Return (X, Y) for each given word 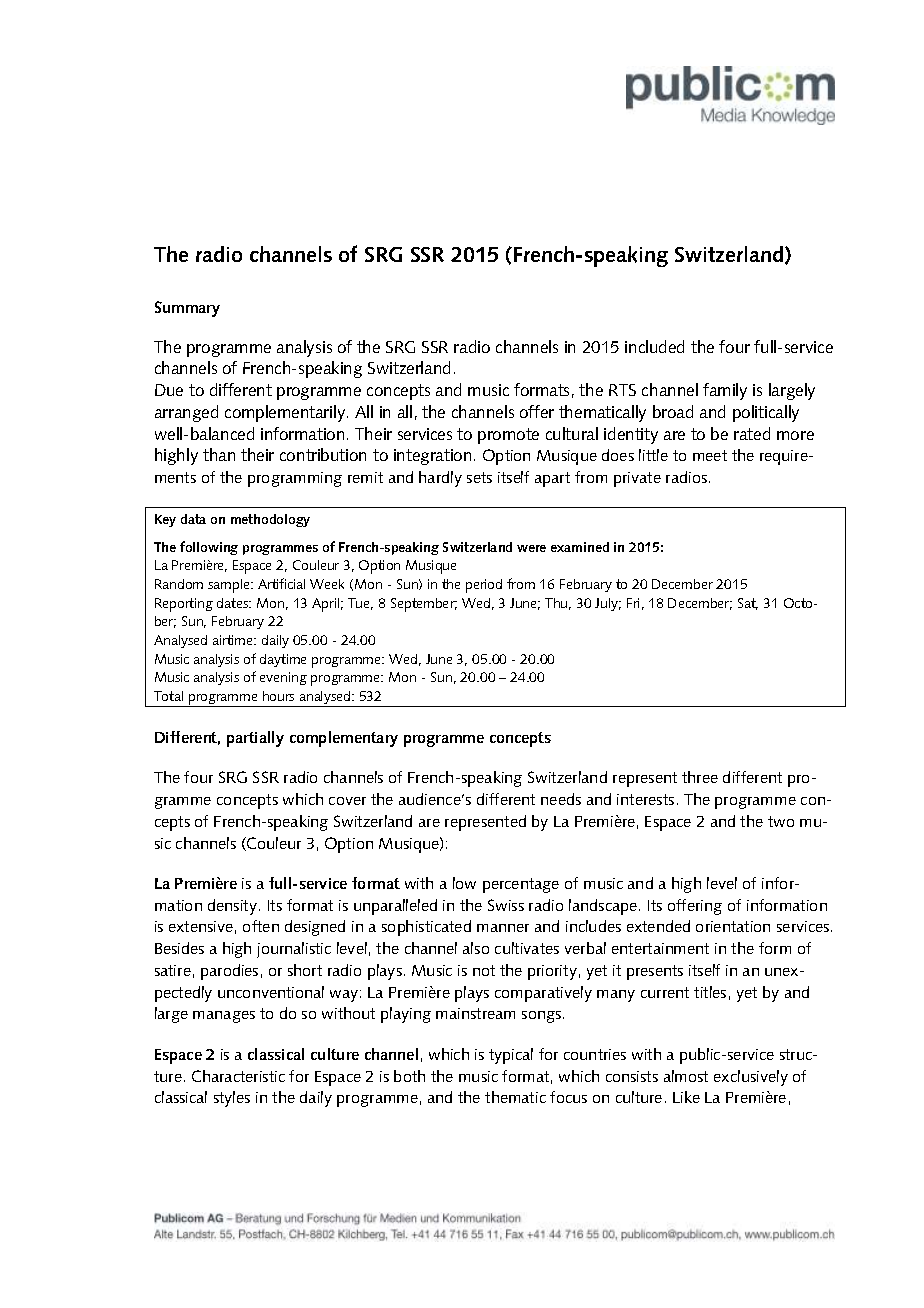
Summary (187, 309)
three (700, 777)
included (654, 346)
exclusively (751, 1078)
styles (232, 1099)
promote (508, 436)
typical (511, 1056)
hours (278, 696)
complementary (344, 739)
